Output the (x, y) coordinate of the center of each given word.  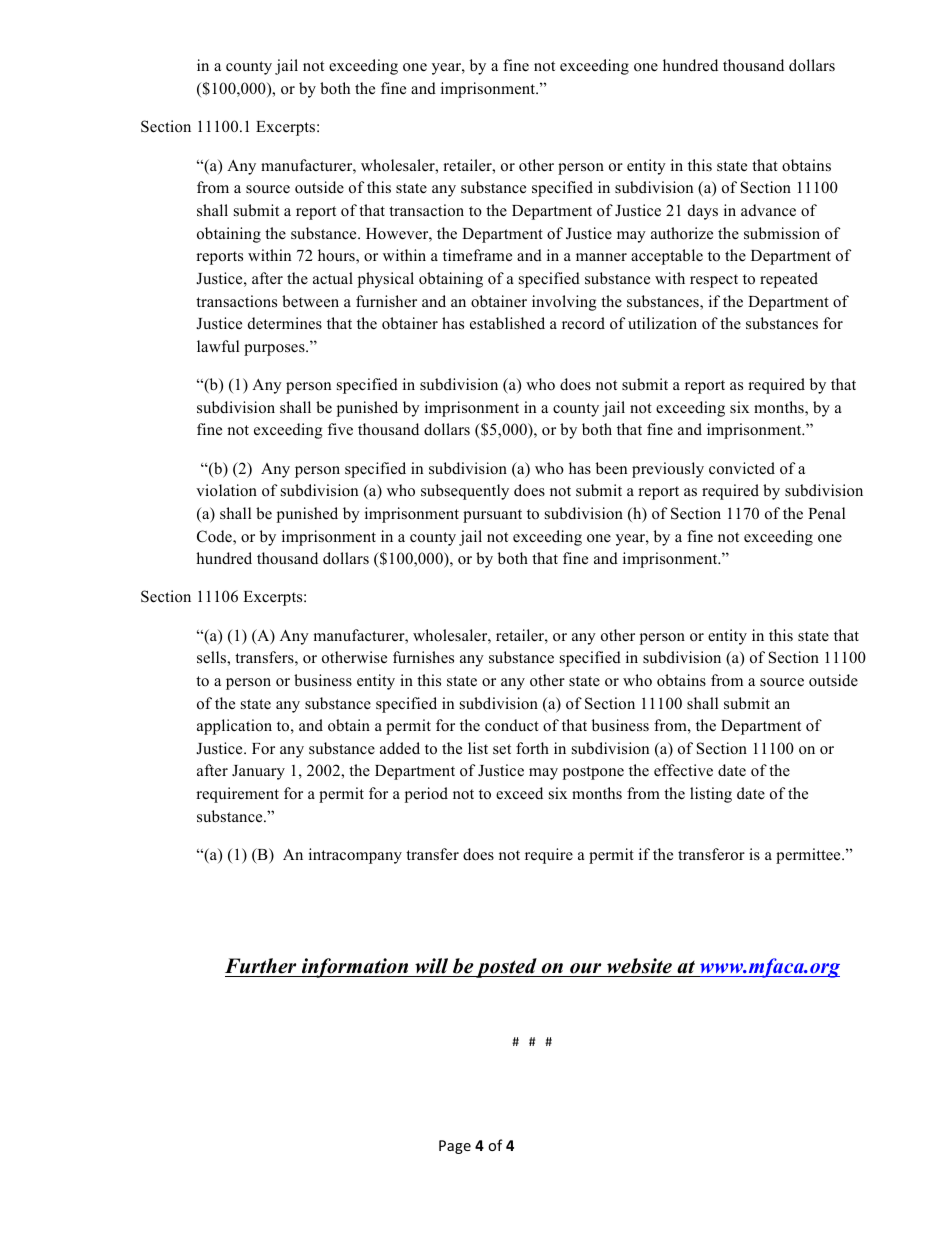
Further (260, 966)
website (639, 966)
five (340, 429)
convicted (742, 468)
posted (506, 968)
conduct (512, 725)
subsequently (465, 492)
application (234, 727)
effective (683, 770)
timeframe (477, 255)
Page (455, 1147)
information (355, 968)
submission (782, 233)
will (431, 966)
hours (337, 256)
